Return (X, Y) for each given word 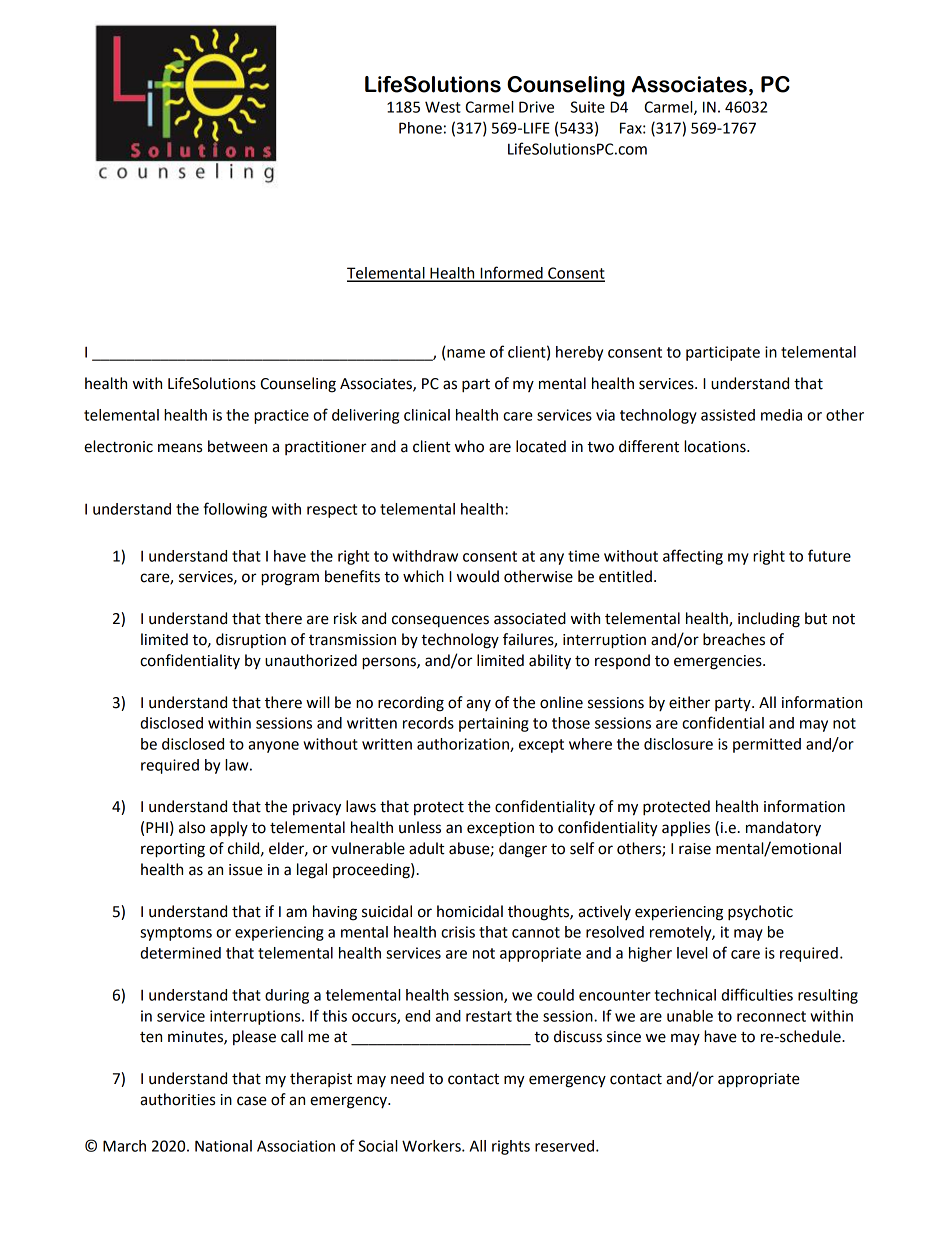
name (466, 353)
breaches (734, 639)
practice (281, 416)
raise (695, 849)
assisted (728, 415)
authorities (177, 1099)
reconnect (771, 1016)
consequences (440, 621)
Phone (420, 128)
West (443, 107)
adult (427, 848)
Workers (432, 1146)
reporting (173, 850)
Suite (587, 107)
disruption (251, 640)
